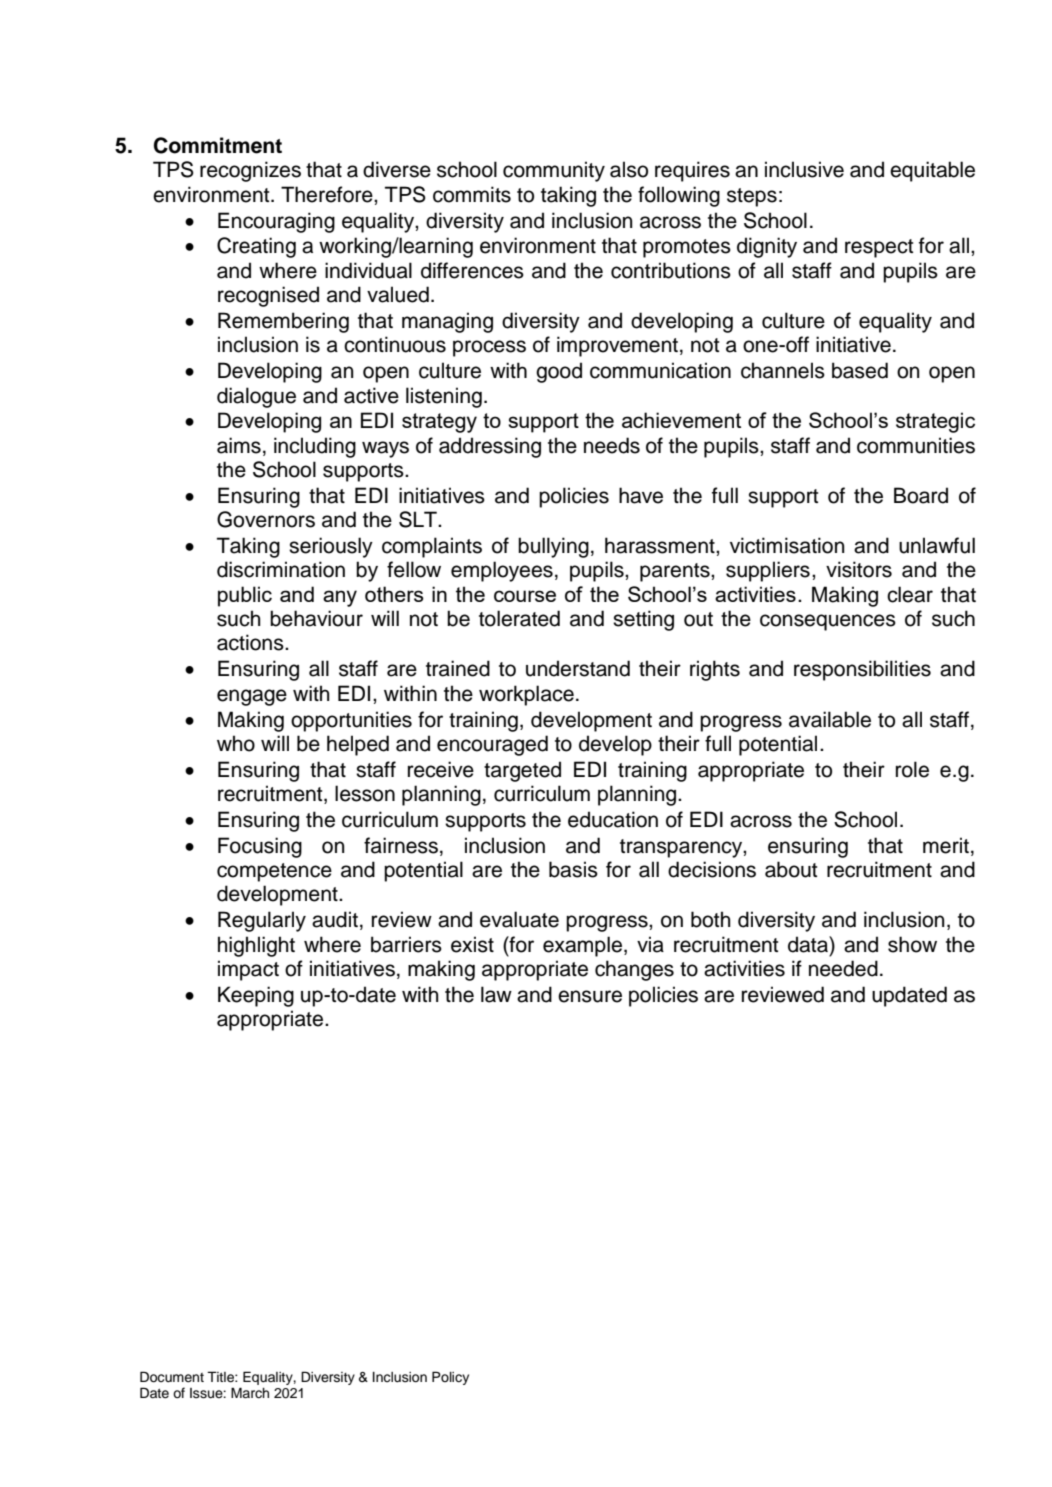 The height and width of the screenshot is (1487, 1052). What do you see at coordinates (250, 1393) in the screenshot?
I see `March` at bounding box center [250, 1393].
